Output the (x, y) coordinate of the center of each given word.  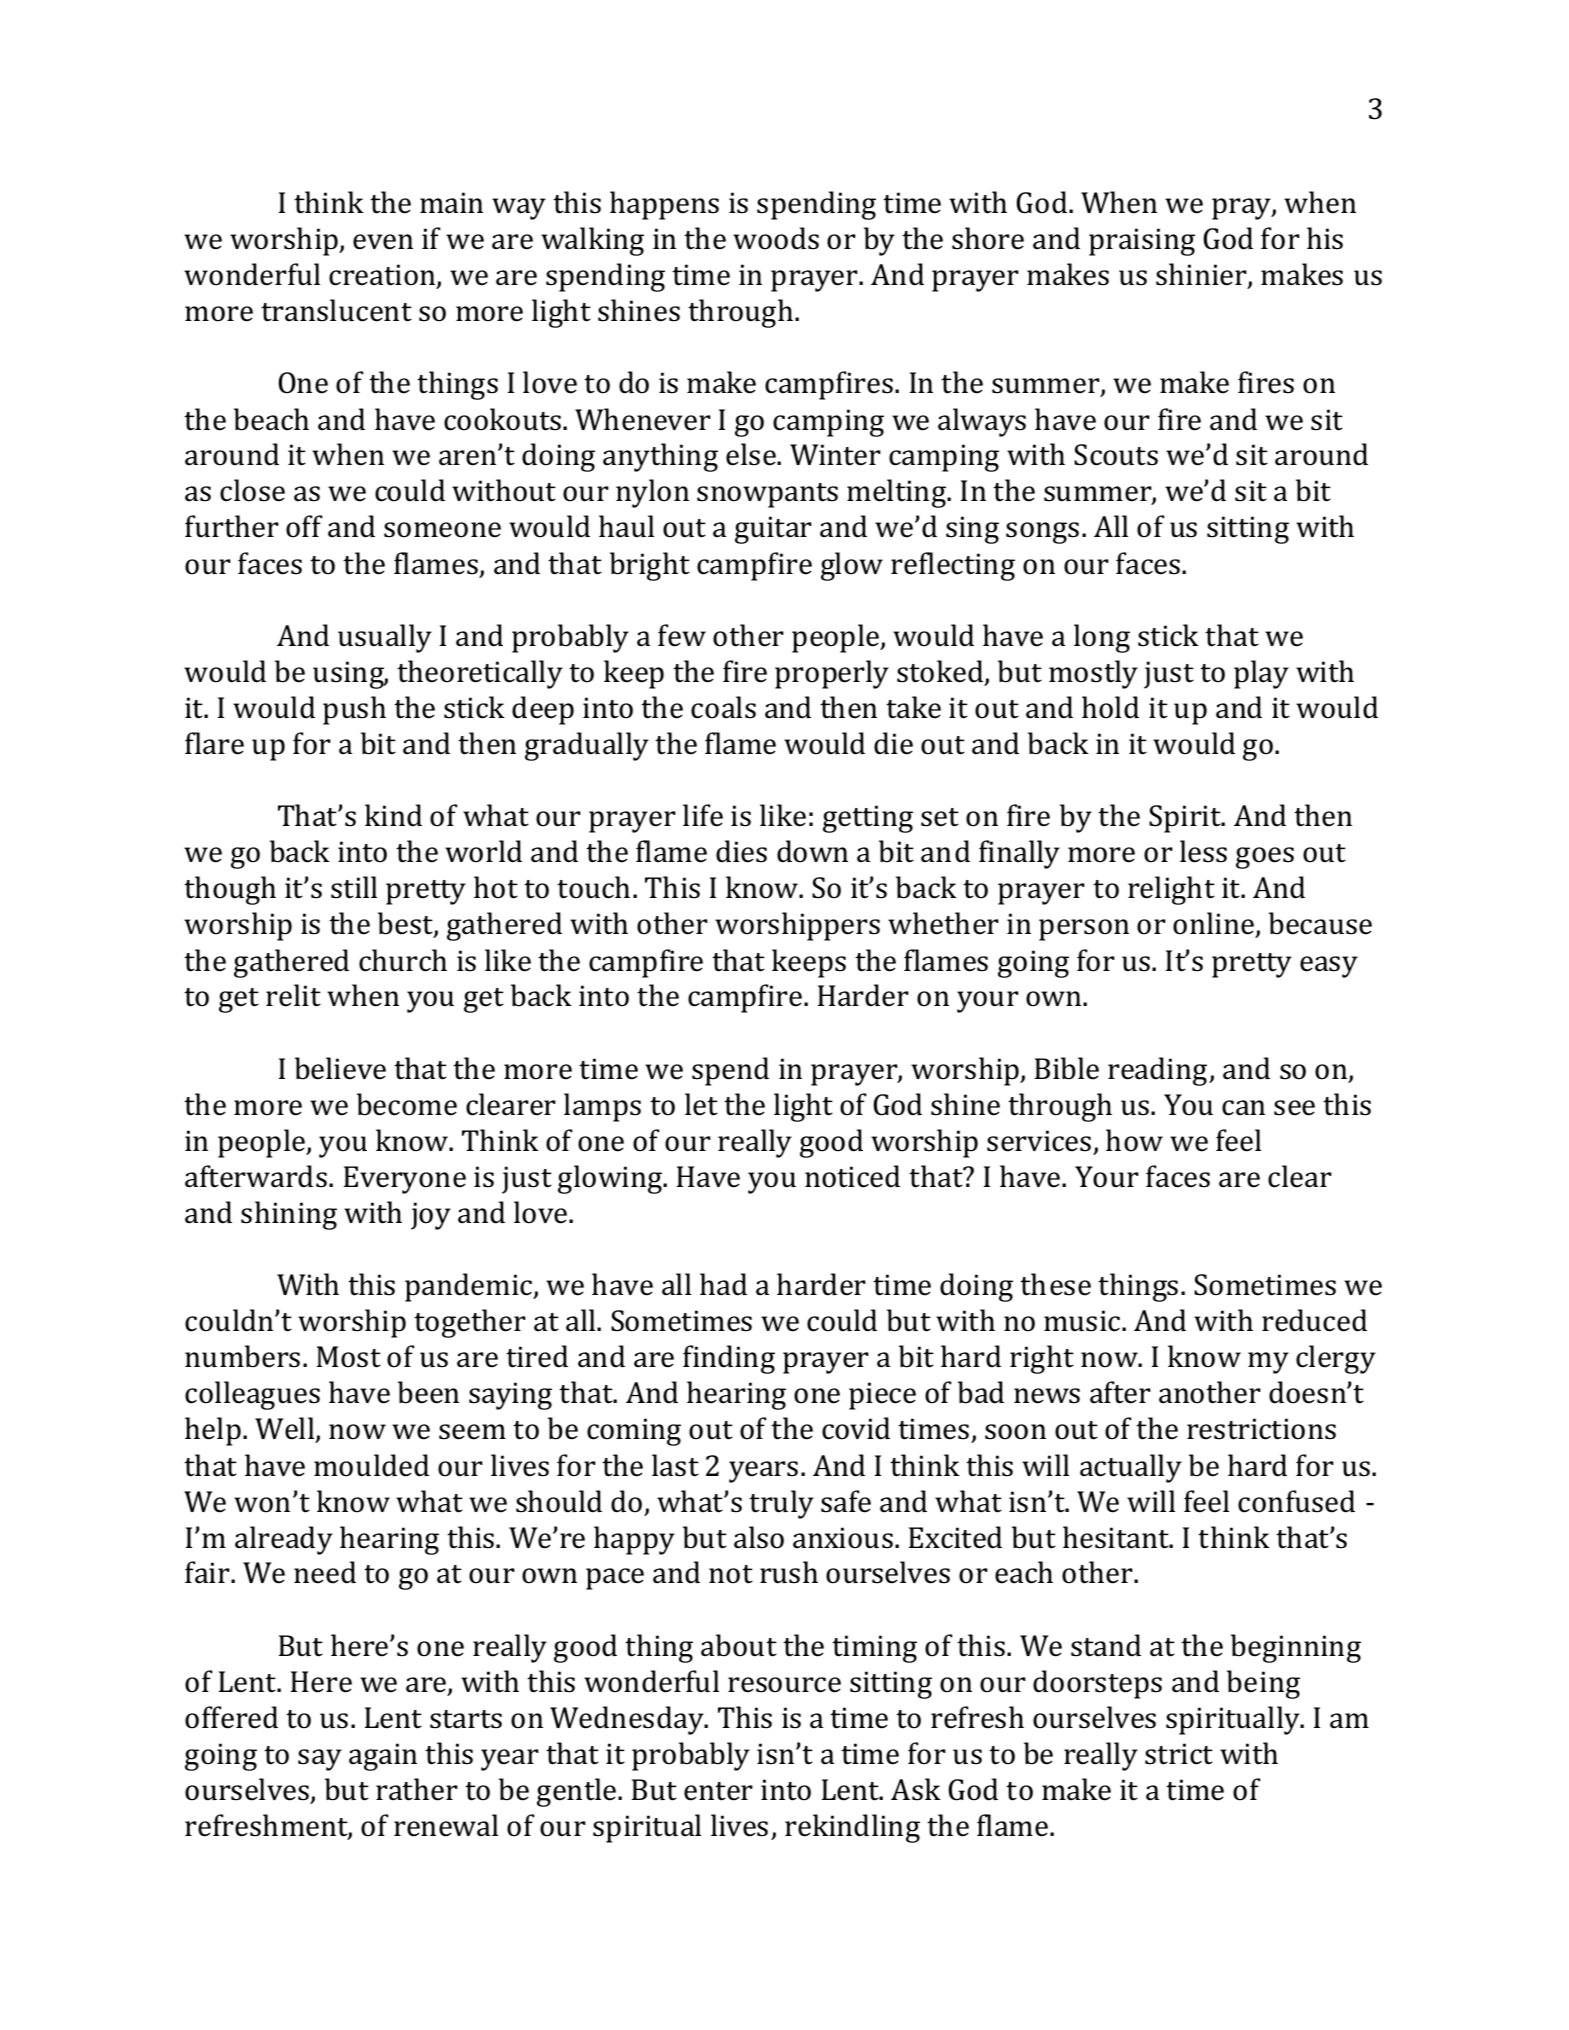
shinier (1202, 276)
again (383, 1757)
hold (1110, 707)
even (383, 242)
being (1263, 1684)
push (354, 710)
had (723, 1284)
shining (289, 1215)
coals (723, 707)
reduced (1314, 1320)
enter (718, 1791)
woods (776, 238)
